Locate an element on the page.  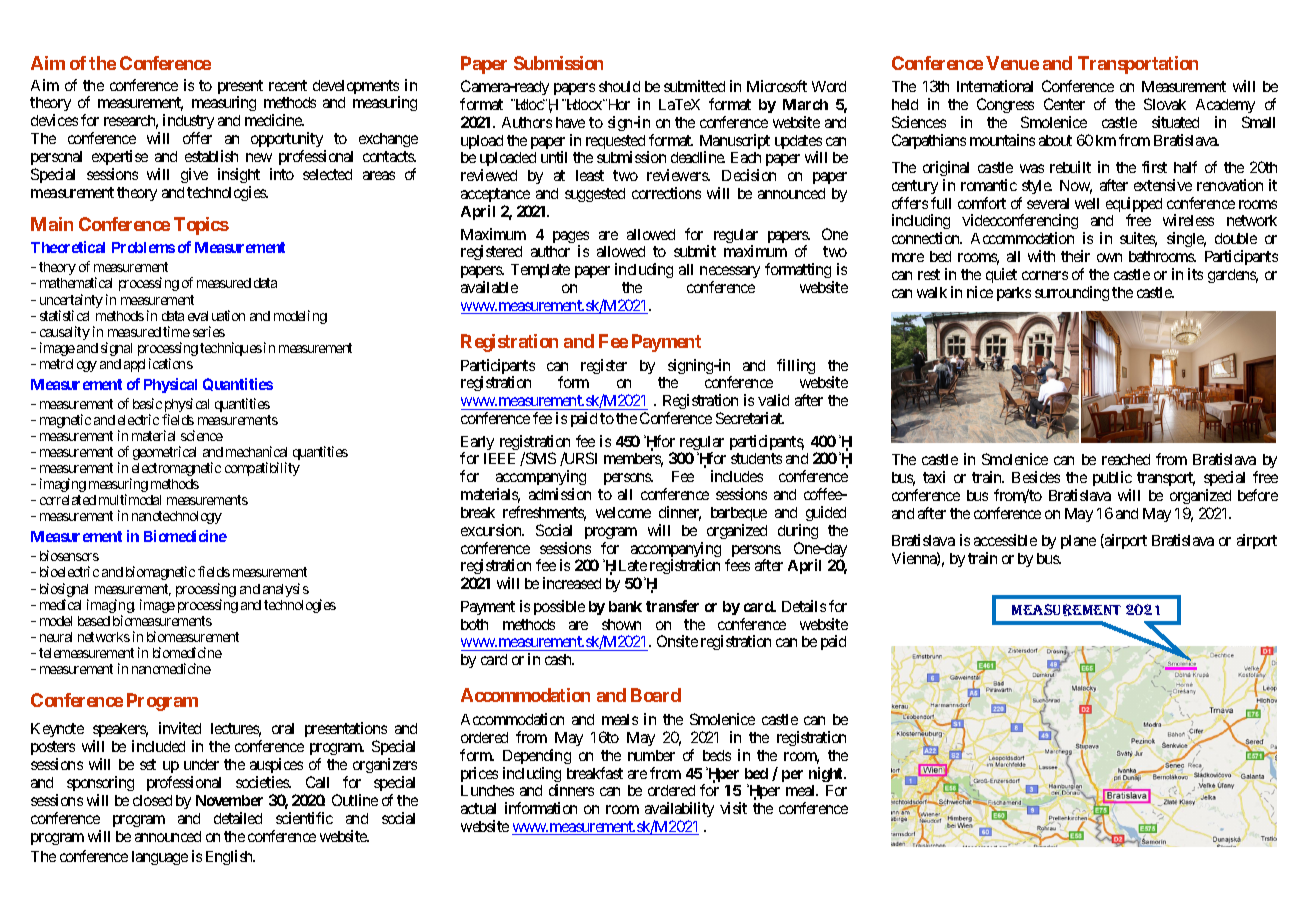
plane is located at coordinates (1078, 542).
